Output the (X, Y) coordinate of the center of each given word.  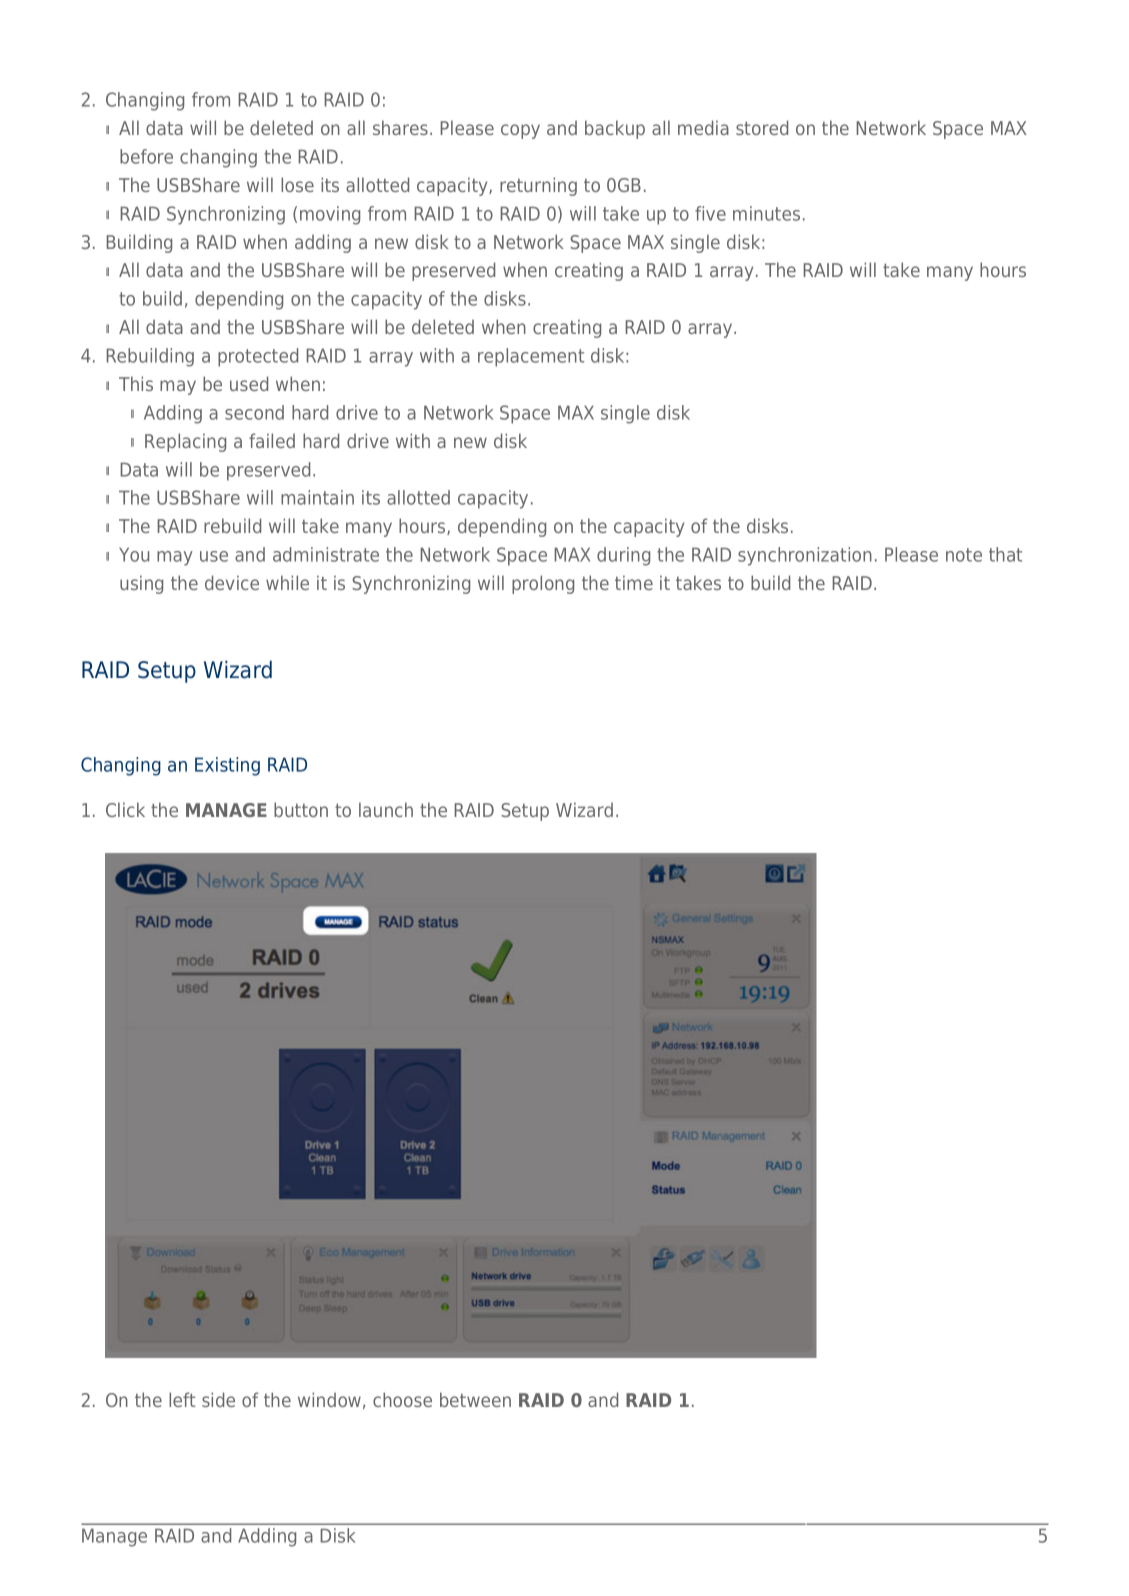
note (964, 555)
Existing (227, 766)
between (475, 1399)
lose (297, 184)
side (218, 1399)
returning (538, 186)
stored (762, 127)
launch (386, 809)
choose (402, 1399)
